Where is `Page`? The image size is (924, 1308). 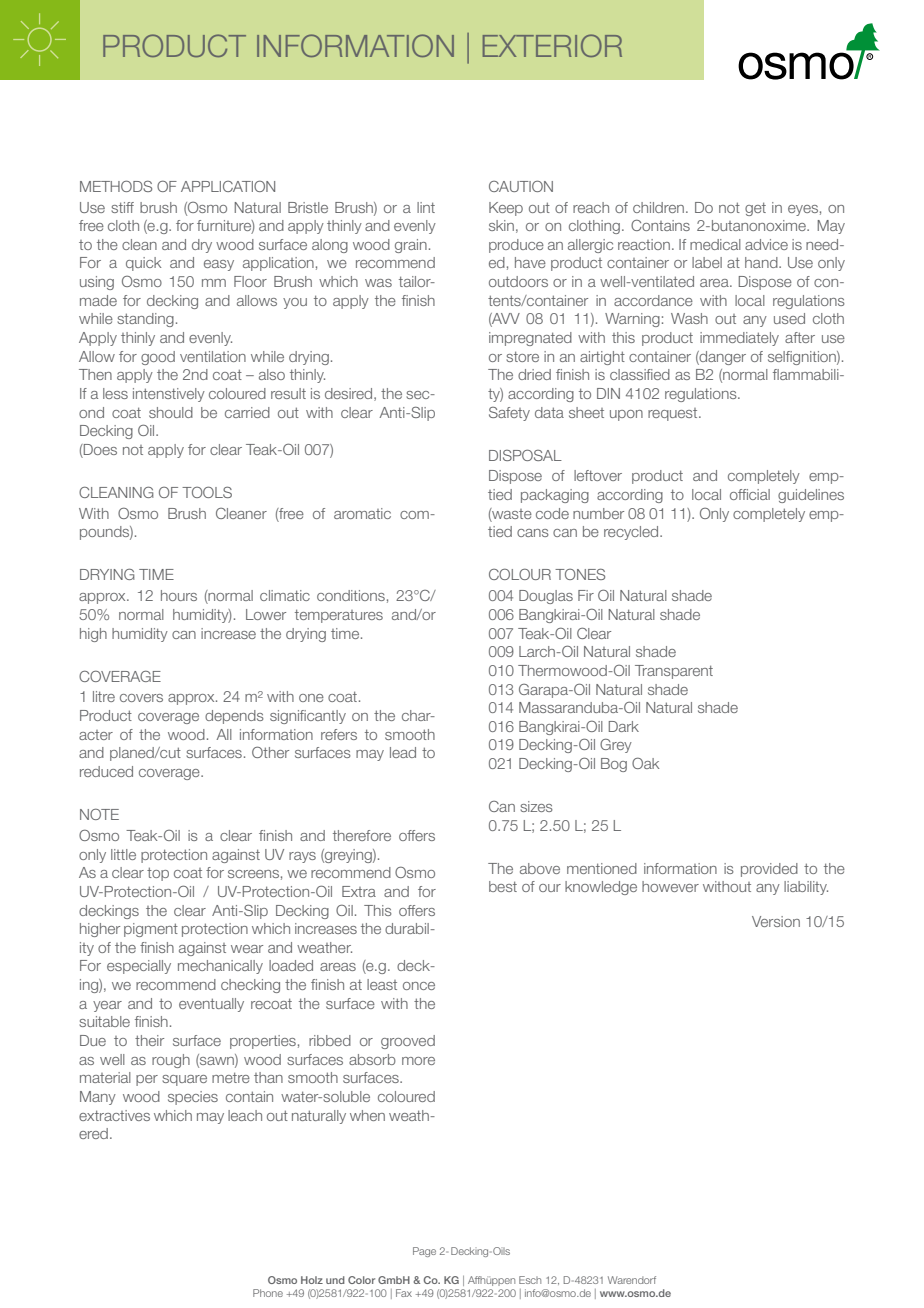
Page is located at coordinates (424, 1252).
